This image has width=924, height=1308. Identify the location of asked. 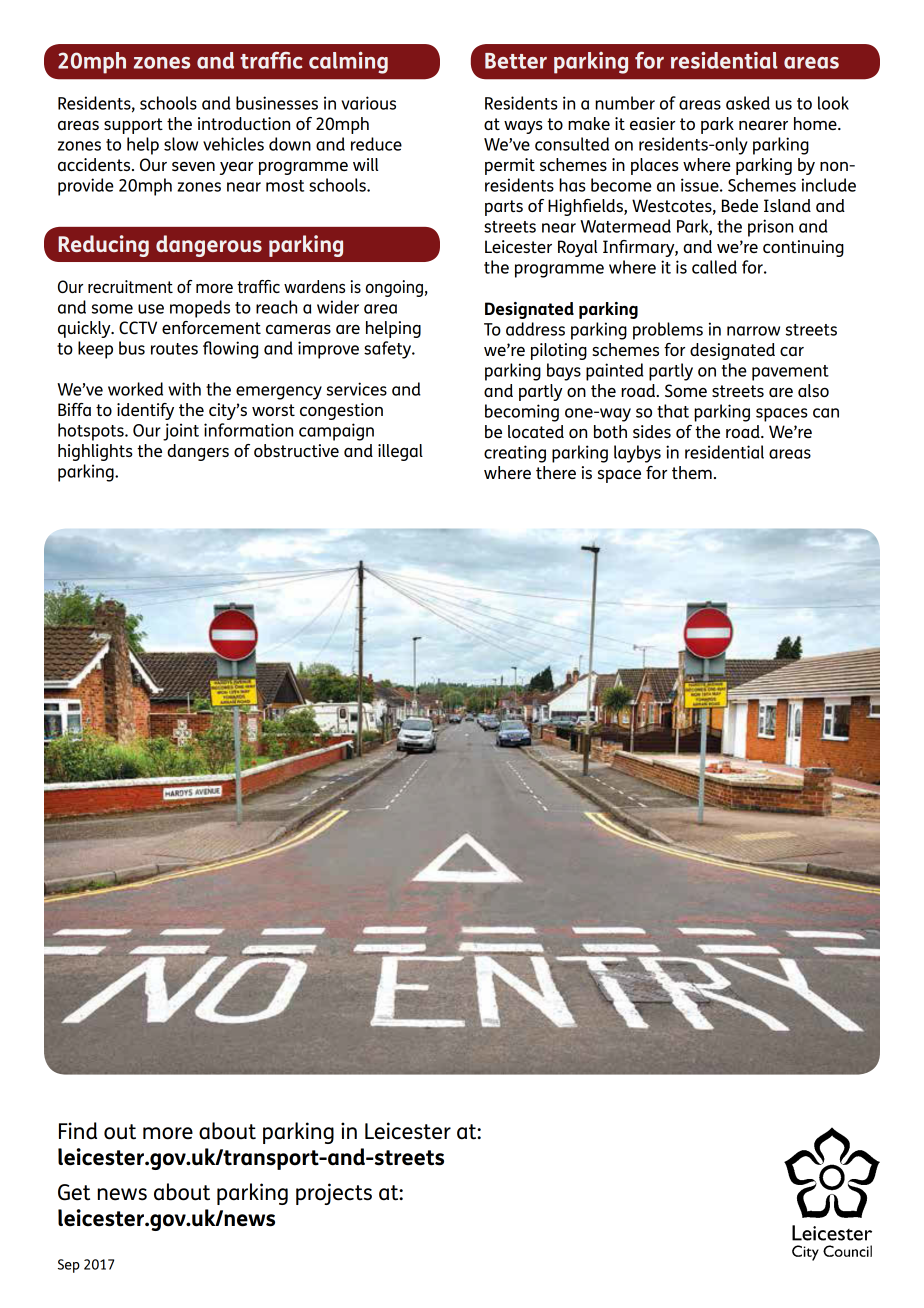
(748, 103).
